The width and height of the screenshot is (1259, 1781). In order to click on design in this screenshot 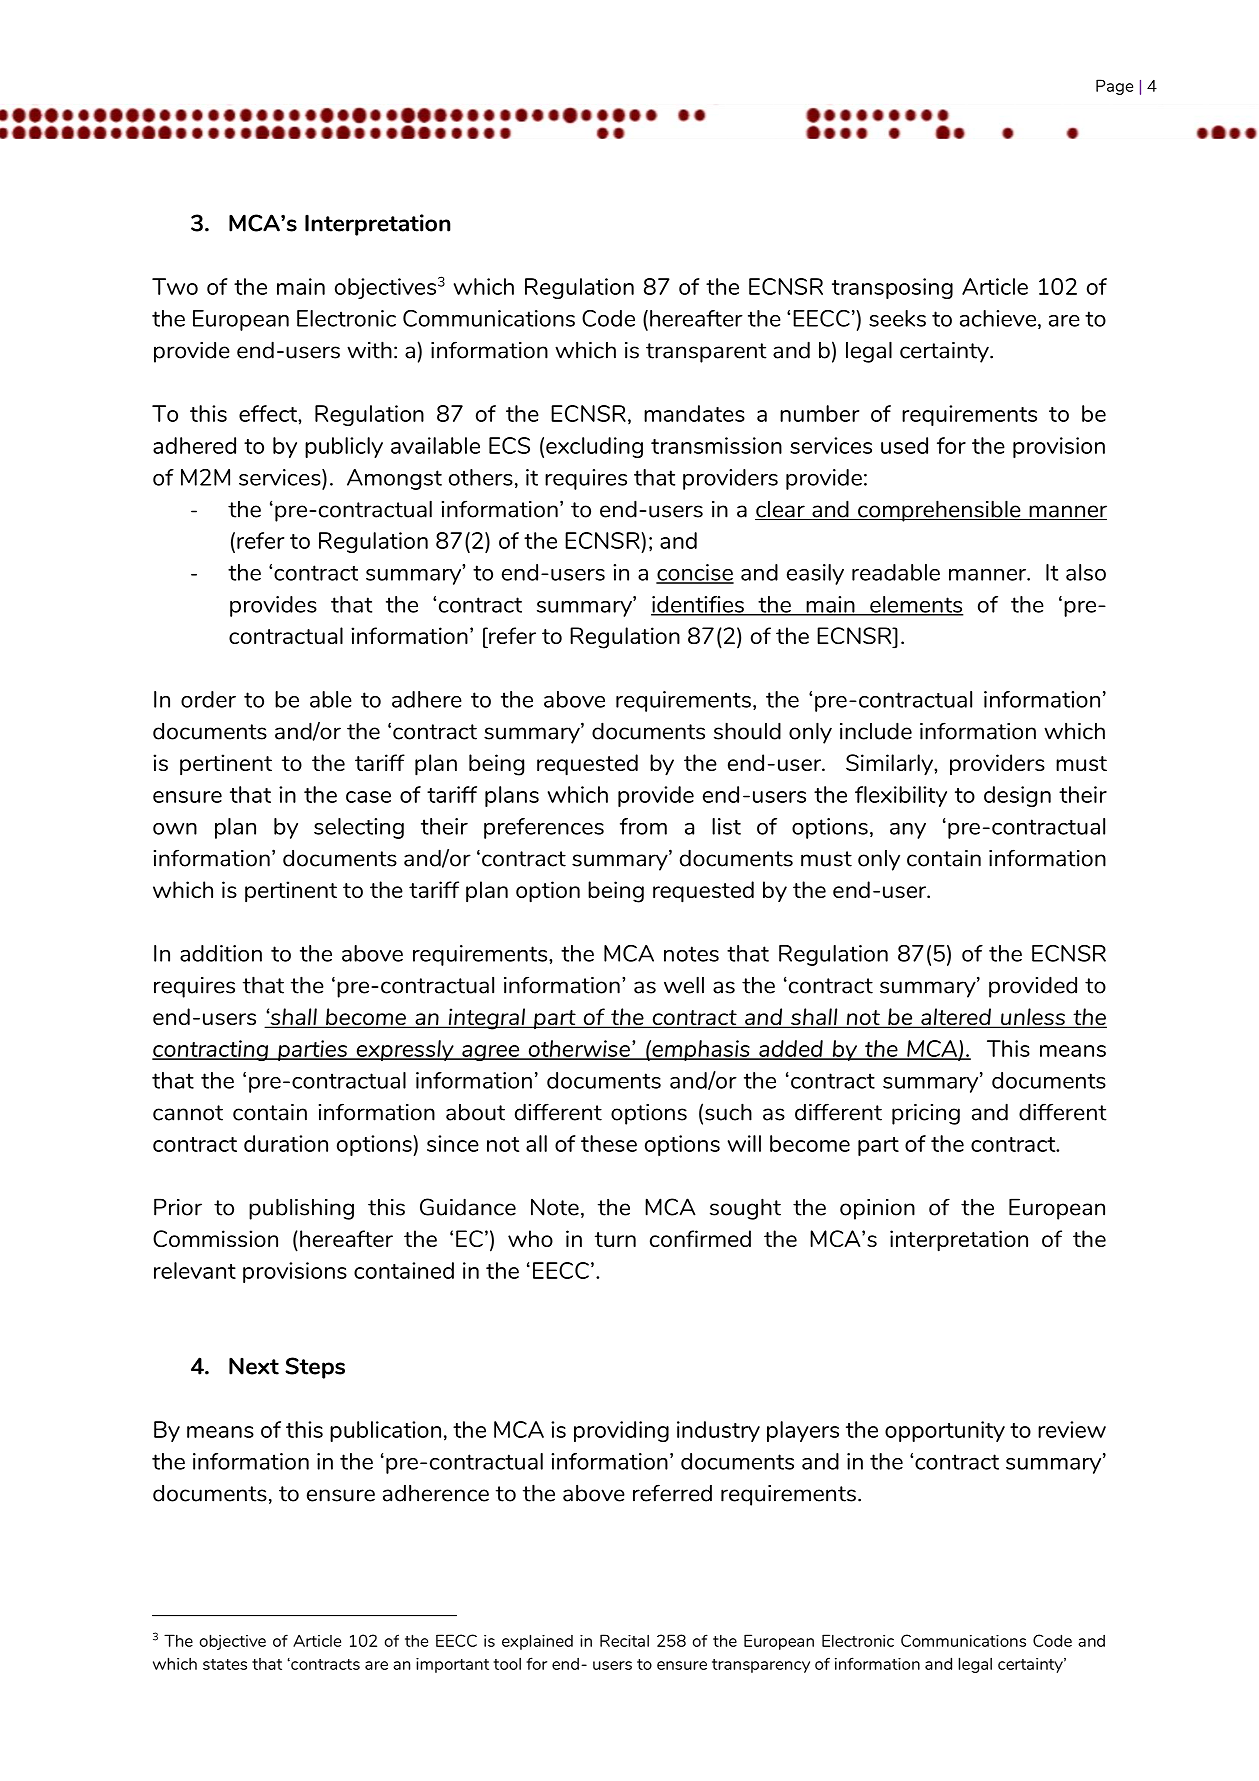, I will do `click(1017, 796)`.
